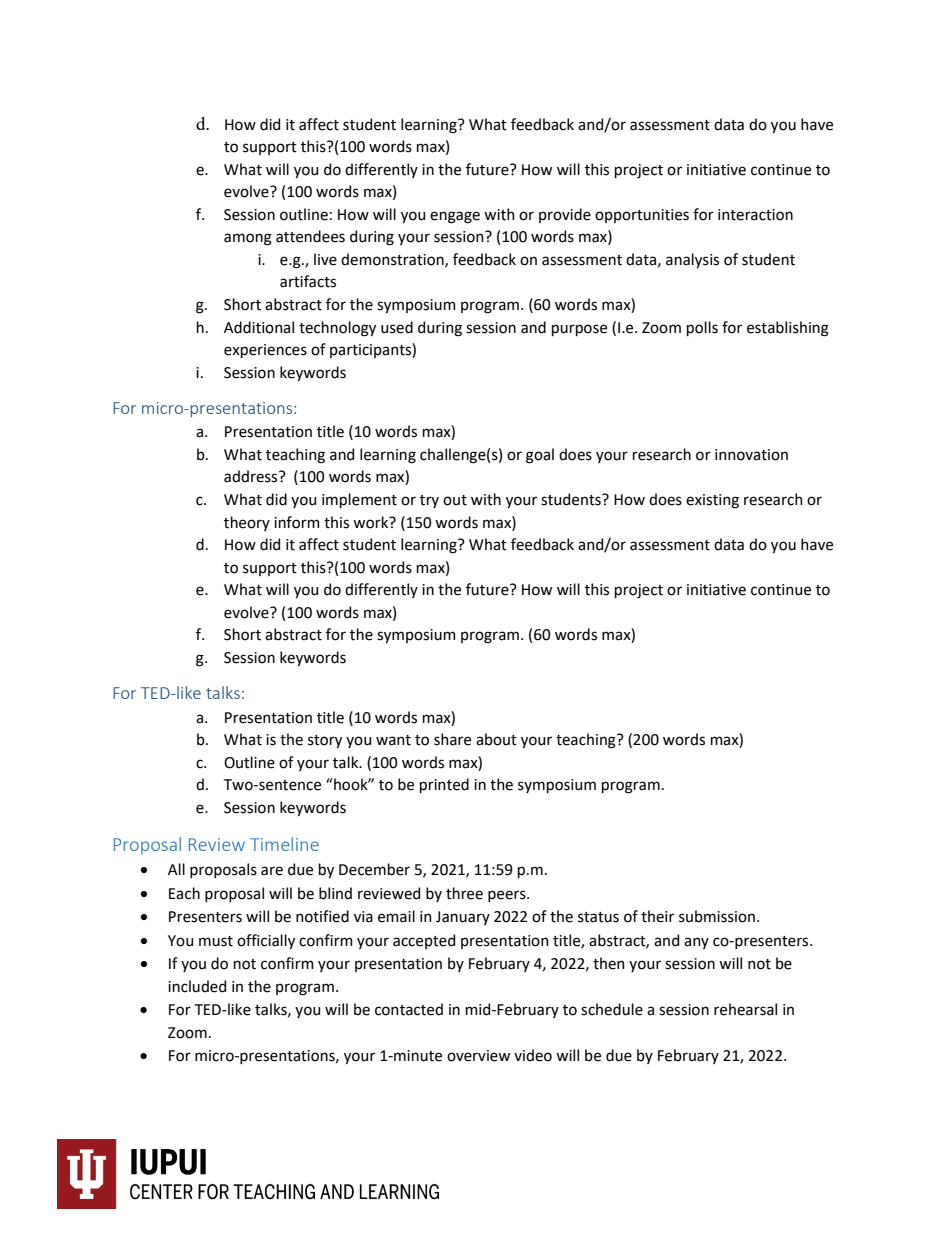 The width and height of the screenshot is (952, 1233). I want to click on goal, so click(540, 456).
